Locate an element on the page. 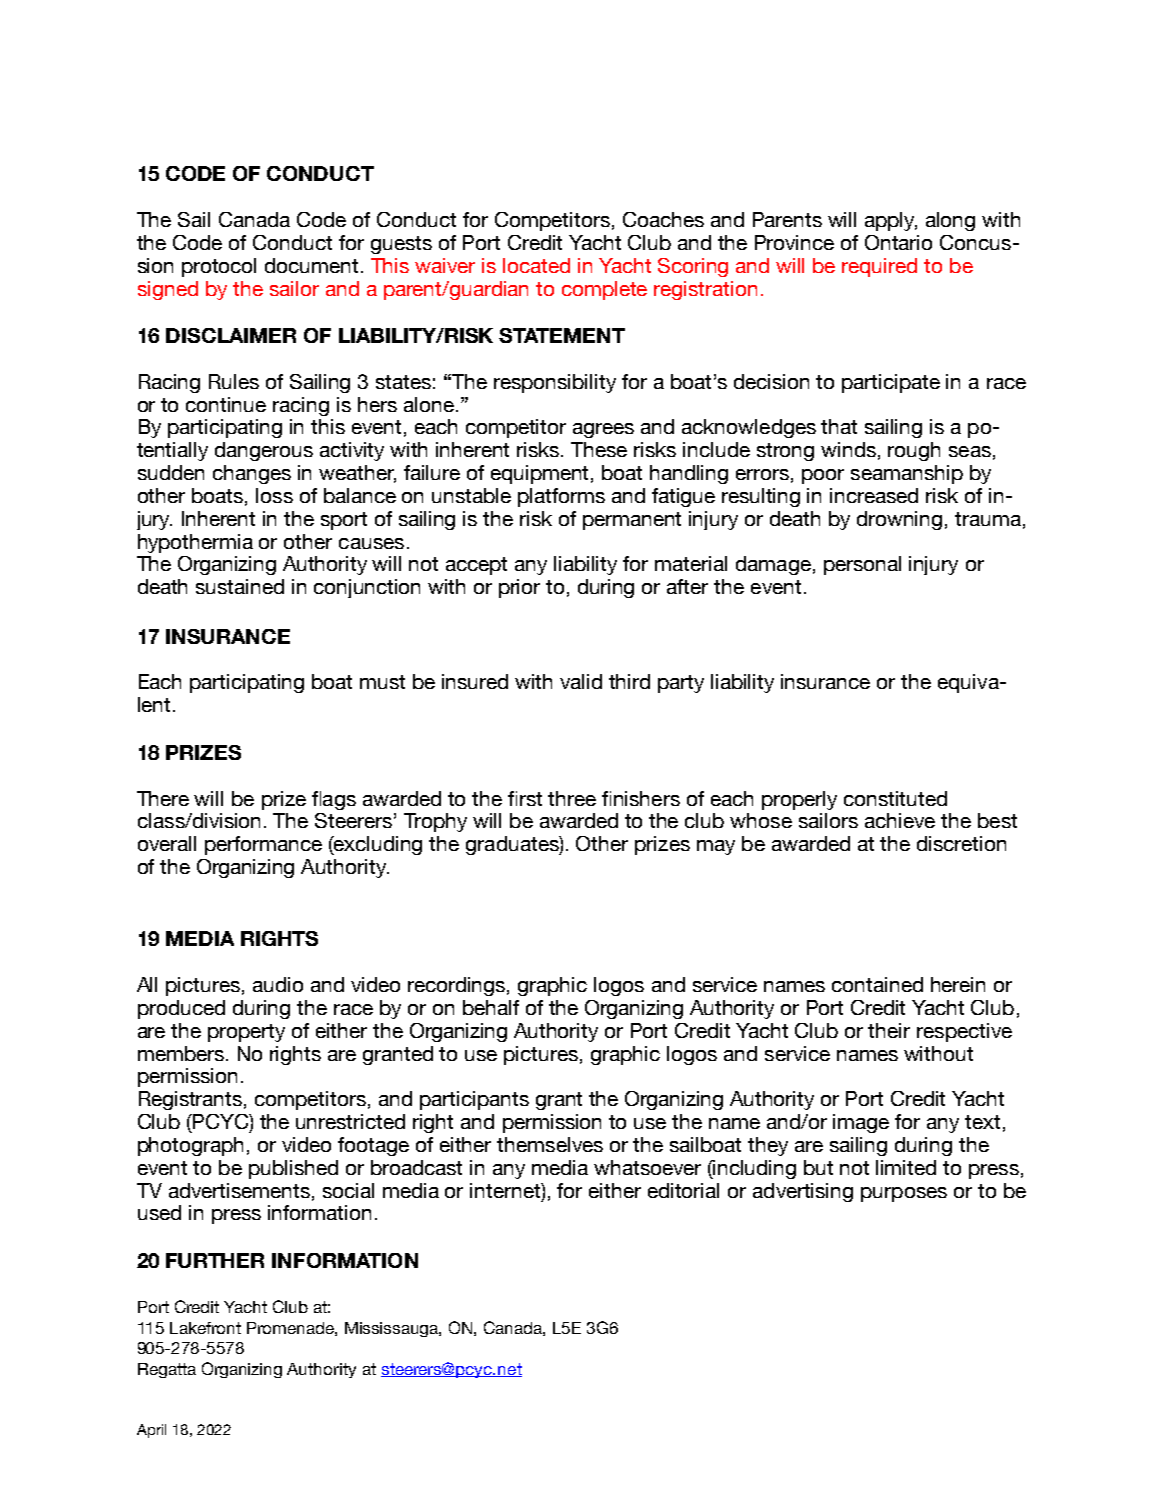  performance is located at coordinates (263, 845).
